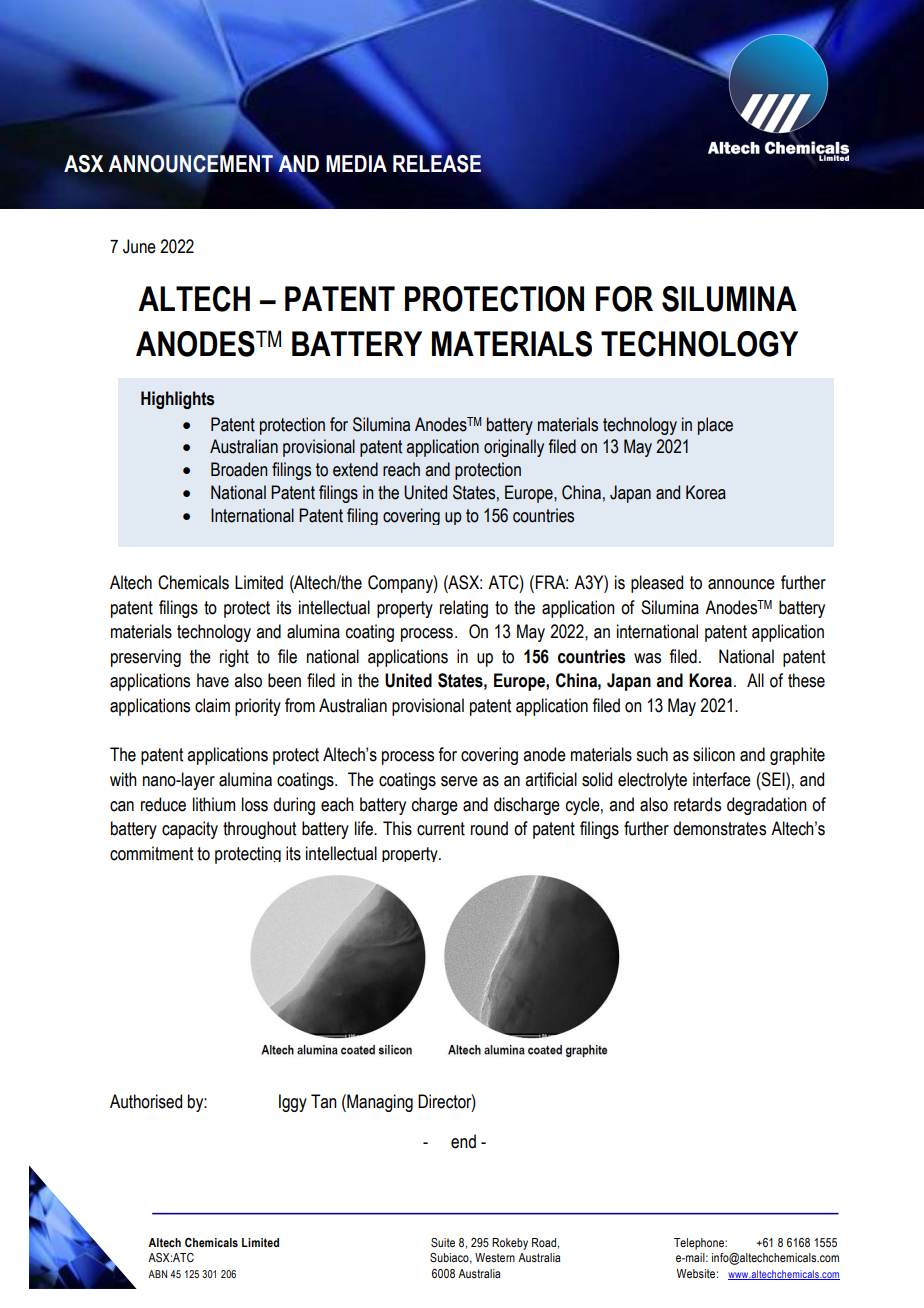  Describe the element at coordinates (356, 163) in the screenshot. I see `MEDIA` at that location.
